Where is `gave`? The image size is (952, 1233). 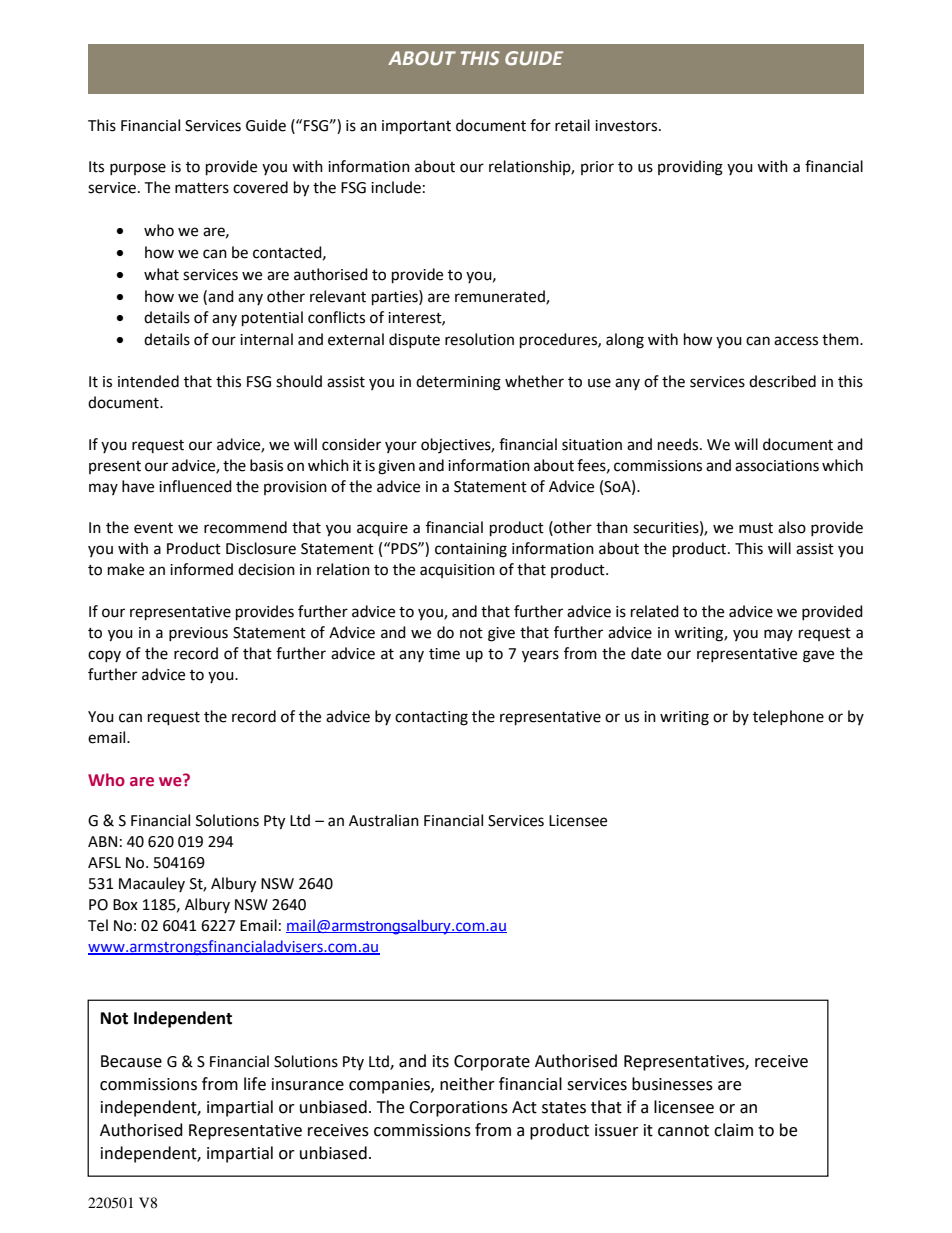
gave is located at coordinates (818, 656).
